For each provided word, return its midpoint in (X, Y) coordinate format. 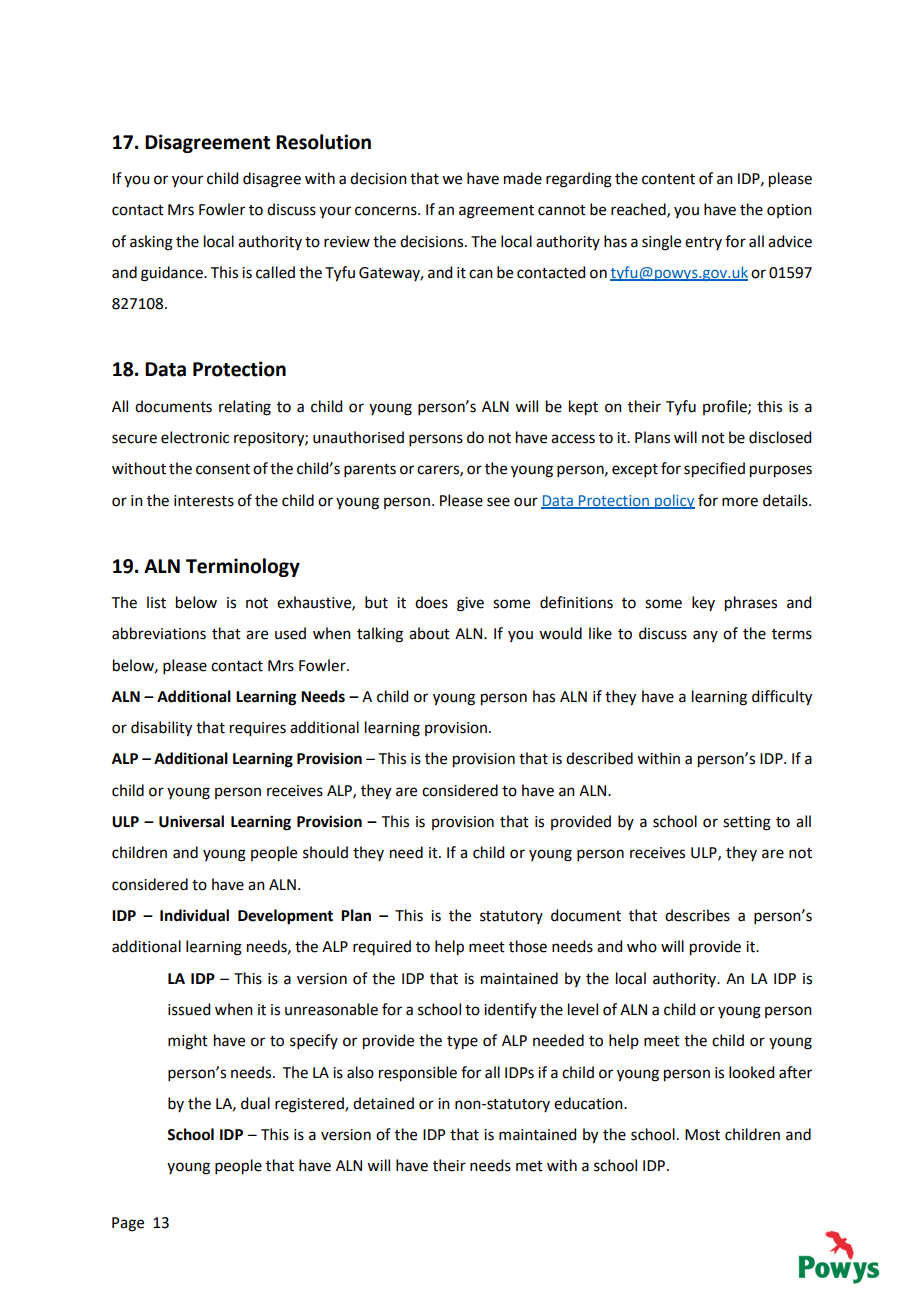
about (429, 633)
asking (151, 243)
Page (128, 1224)
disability (161, 729)
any (705, 636)
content (668, 179)
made (523, 178)
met (529, 1166)
